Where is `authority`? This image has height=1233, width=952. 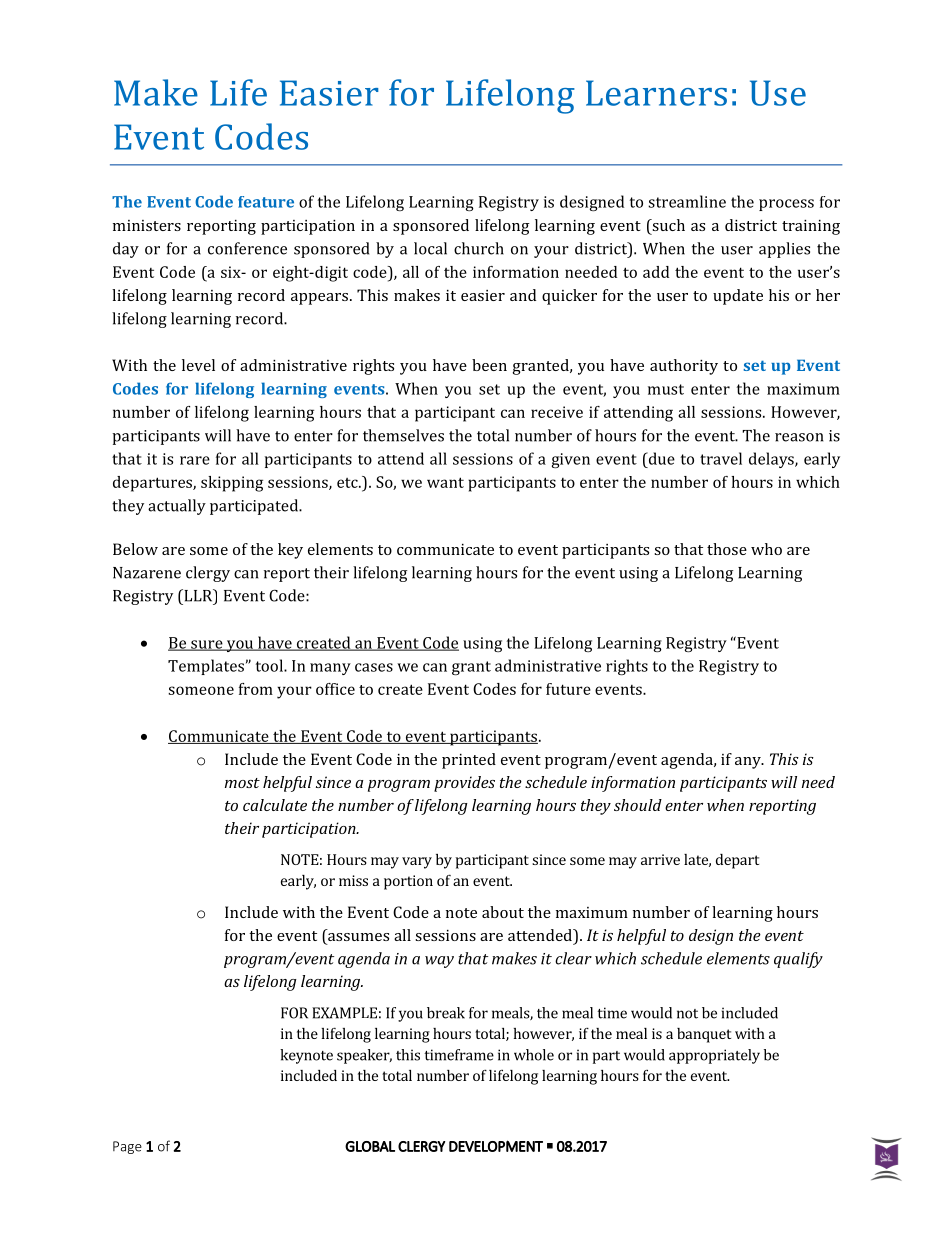 authority is located at coordinates (684, 367).
